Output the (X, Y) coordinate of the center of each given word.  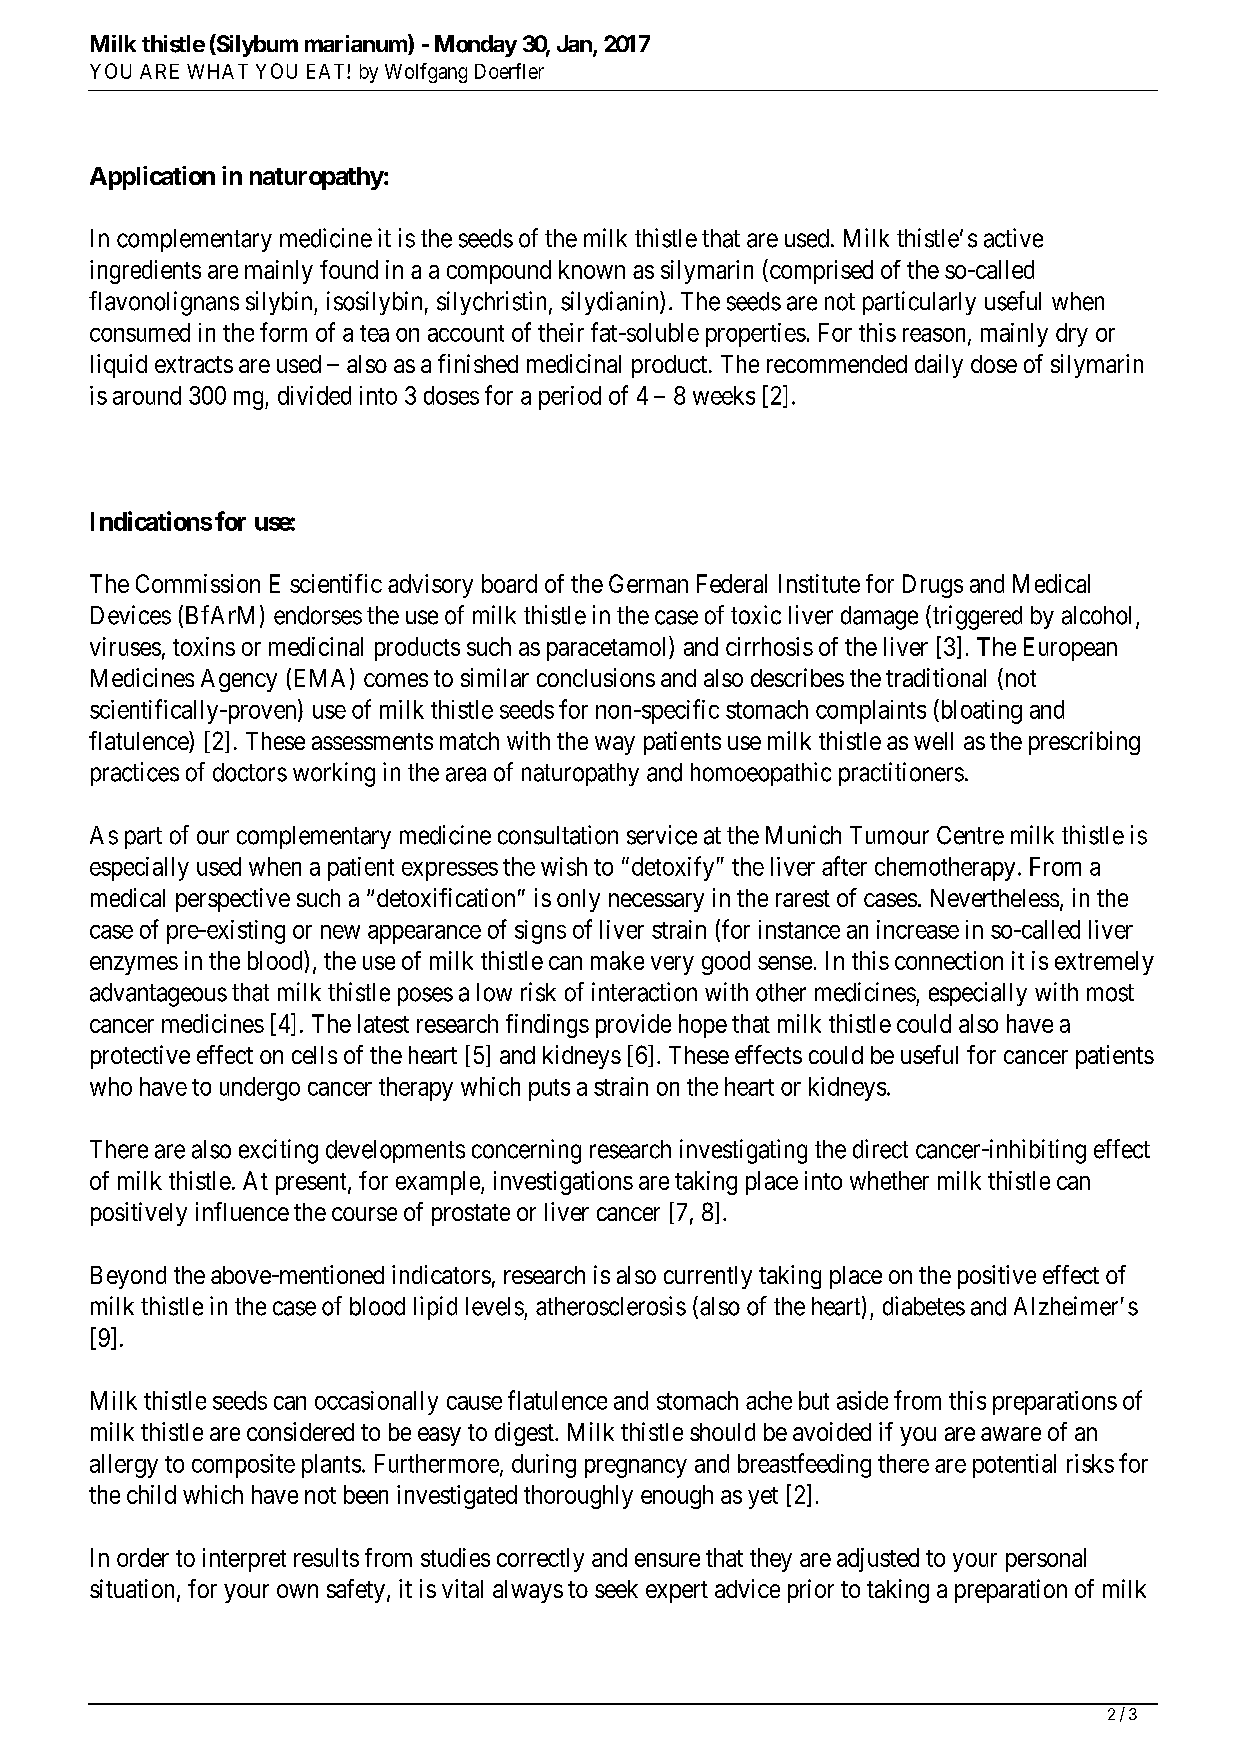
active (1013, 238)
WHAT (217, 71)
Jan (575, 45)
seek (616, 1589)
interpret (244, 1560)
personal (1046, 1560)
